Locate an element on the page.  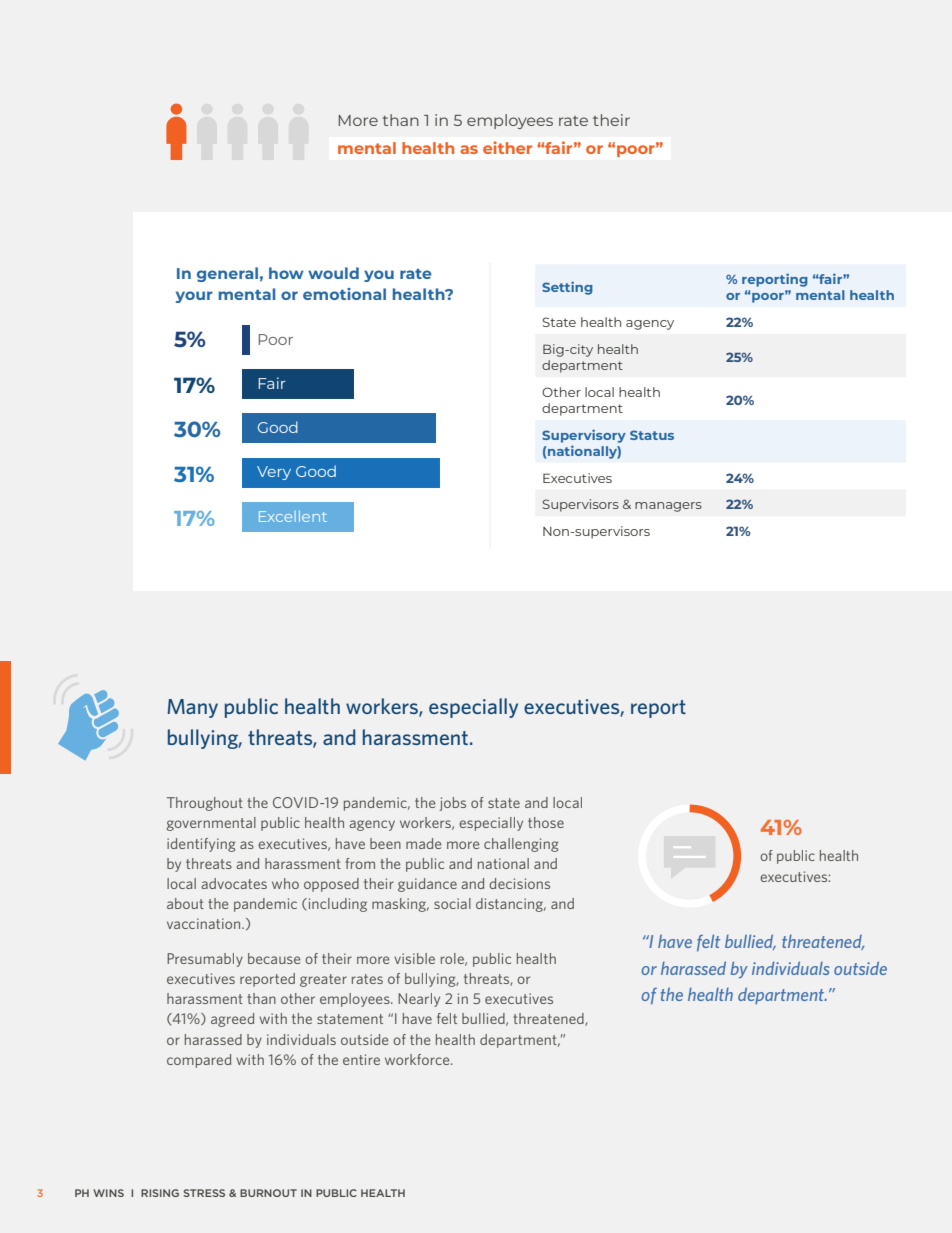
Supervisory is located at coordinates (584, 436).
